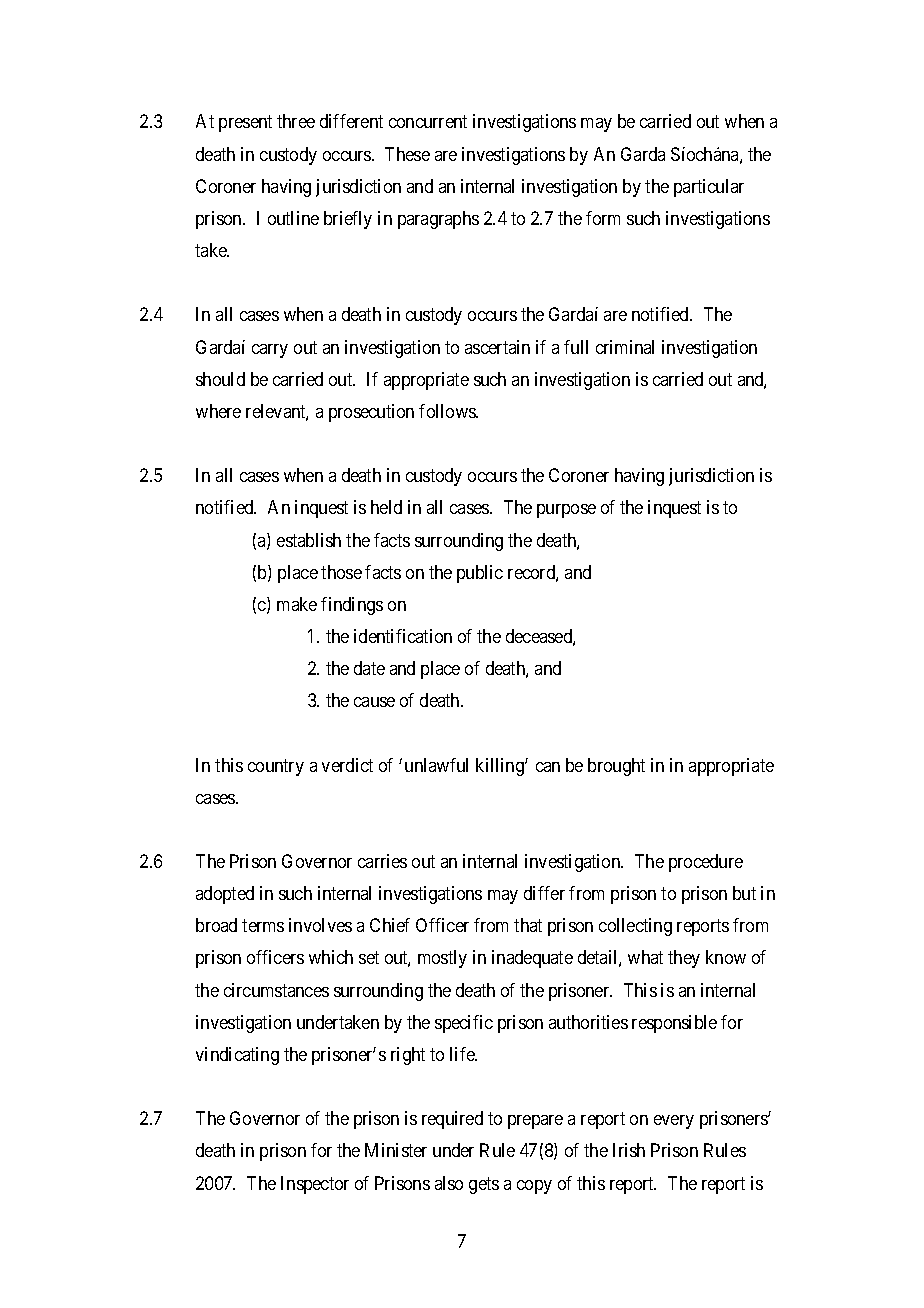  I want to click on that, so click(528, 925).
